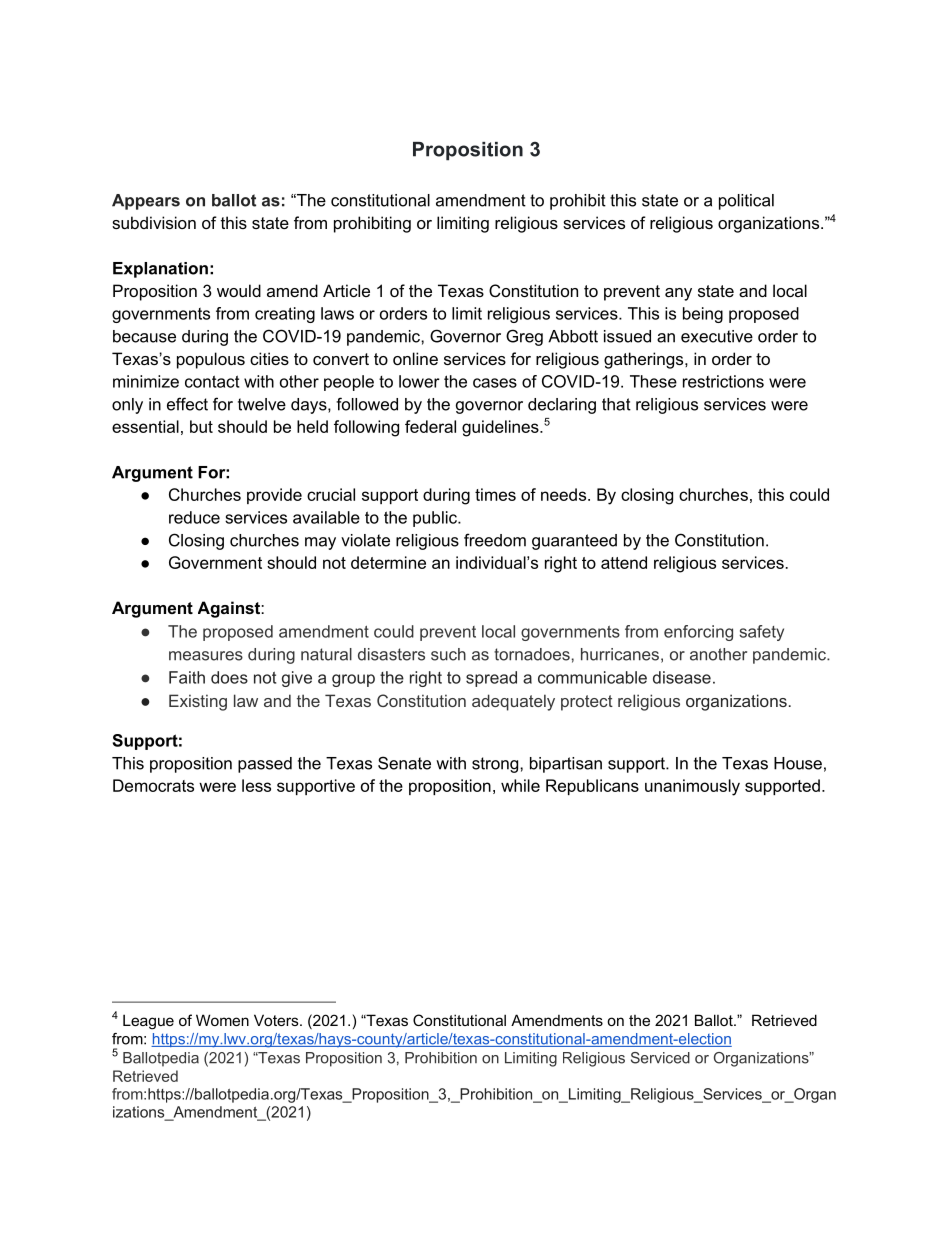  What do you see at coordinates (524, 337) in the page?
I see `Greg` at bounding box center [524, 337].
